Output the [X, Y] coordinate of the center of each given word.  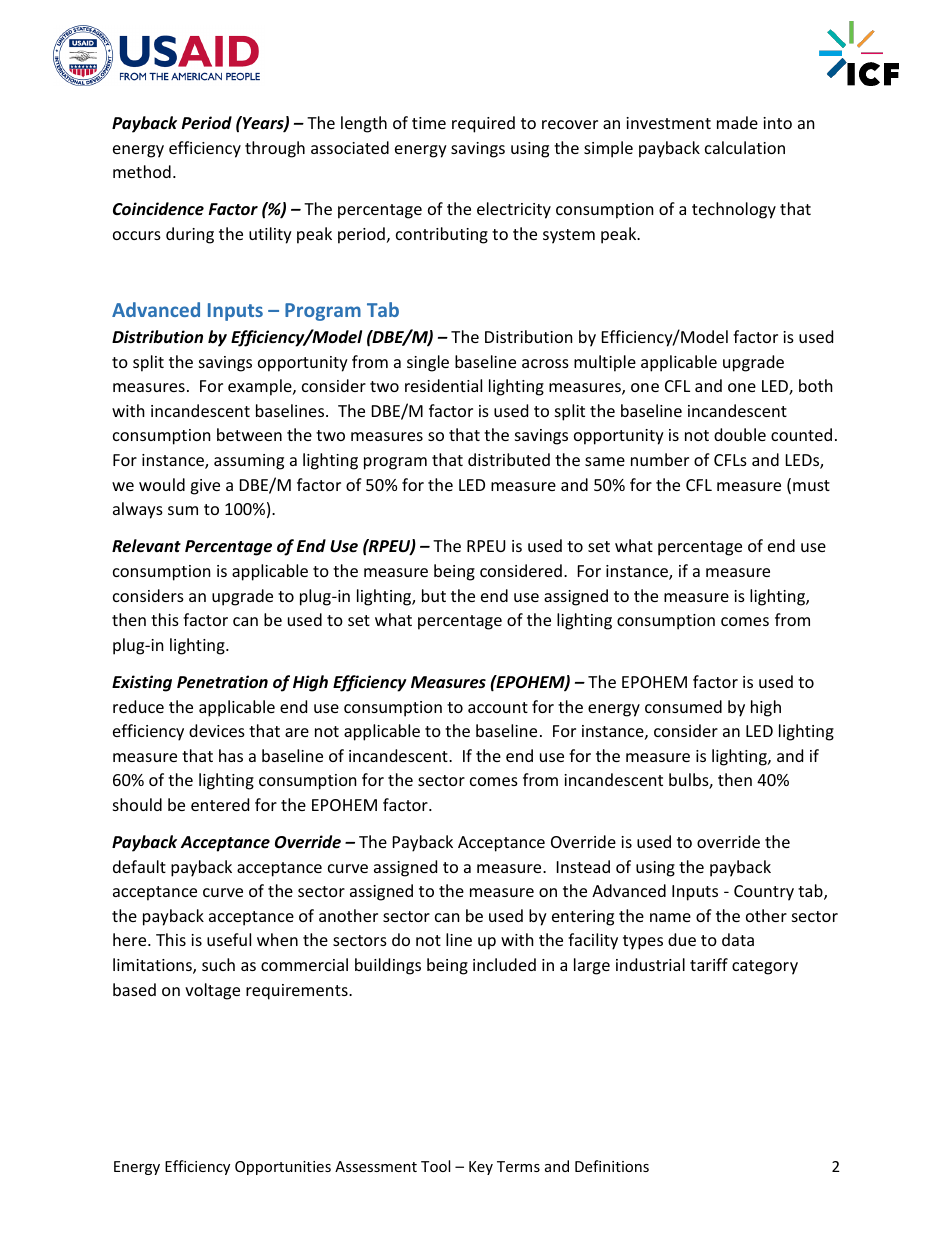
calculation [745, 147]
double [740, 434]
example [261, 387]
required [483, 124]
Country [764, 893]
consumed [683, 706]
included [504, 964]
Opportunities [283, 1168]
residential [443, 385]
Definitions [612, 1166]
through [275, 149]
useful [229, 939]
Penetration [222, 682]
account [498, 707]
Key [481, 1168]
